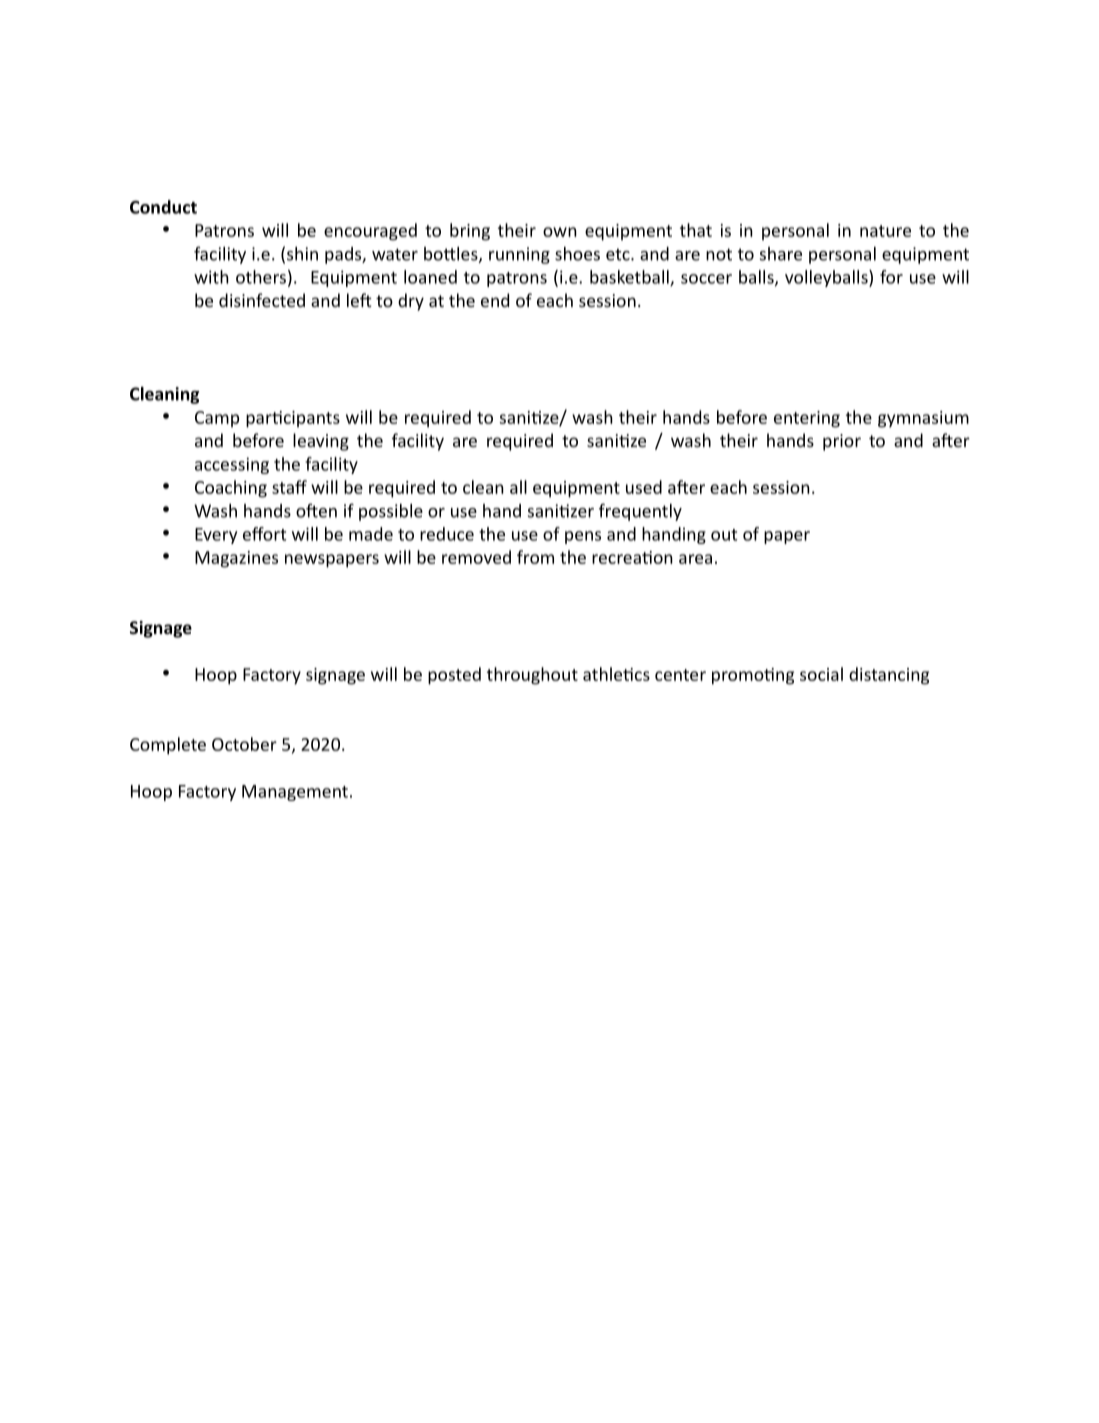 This image has width=1099, height=1423. Describe the element at coordinates (640, 512) in the image. I see `frequently` at that location.
